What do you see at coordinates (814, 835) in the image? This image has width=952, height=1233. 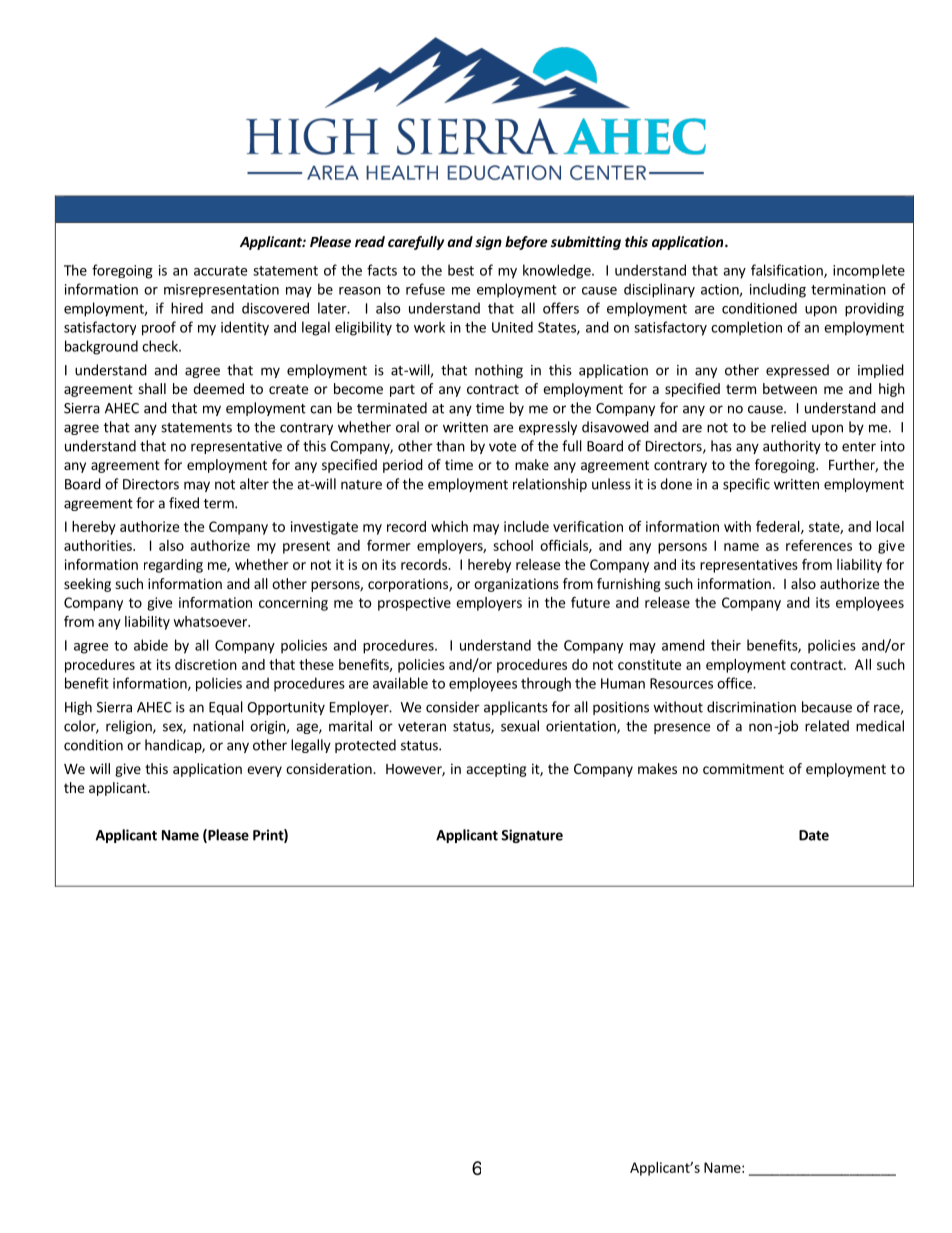 I see `Date` at bounding box center [814, 835].
